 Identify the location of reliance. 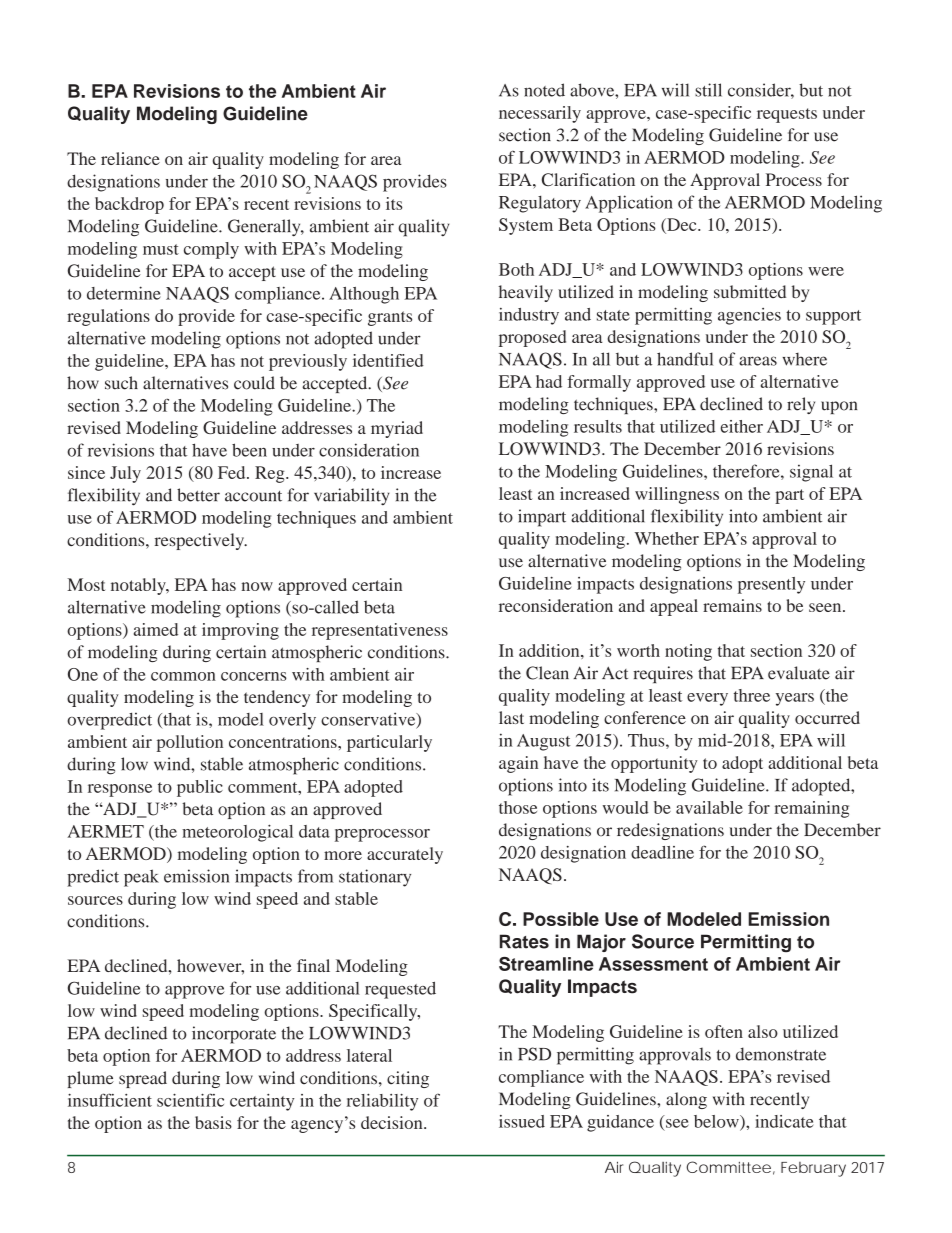
(130, 158).
